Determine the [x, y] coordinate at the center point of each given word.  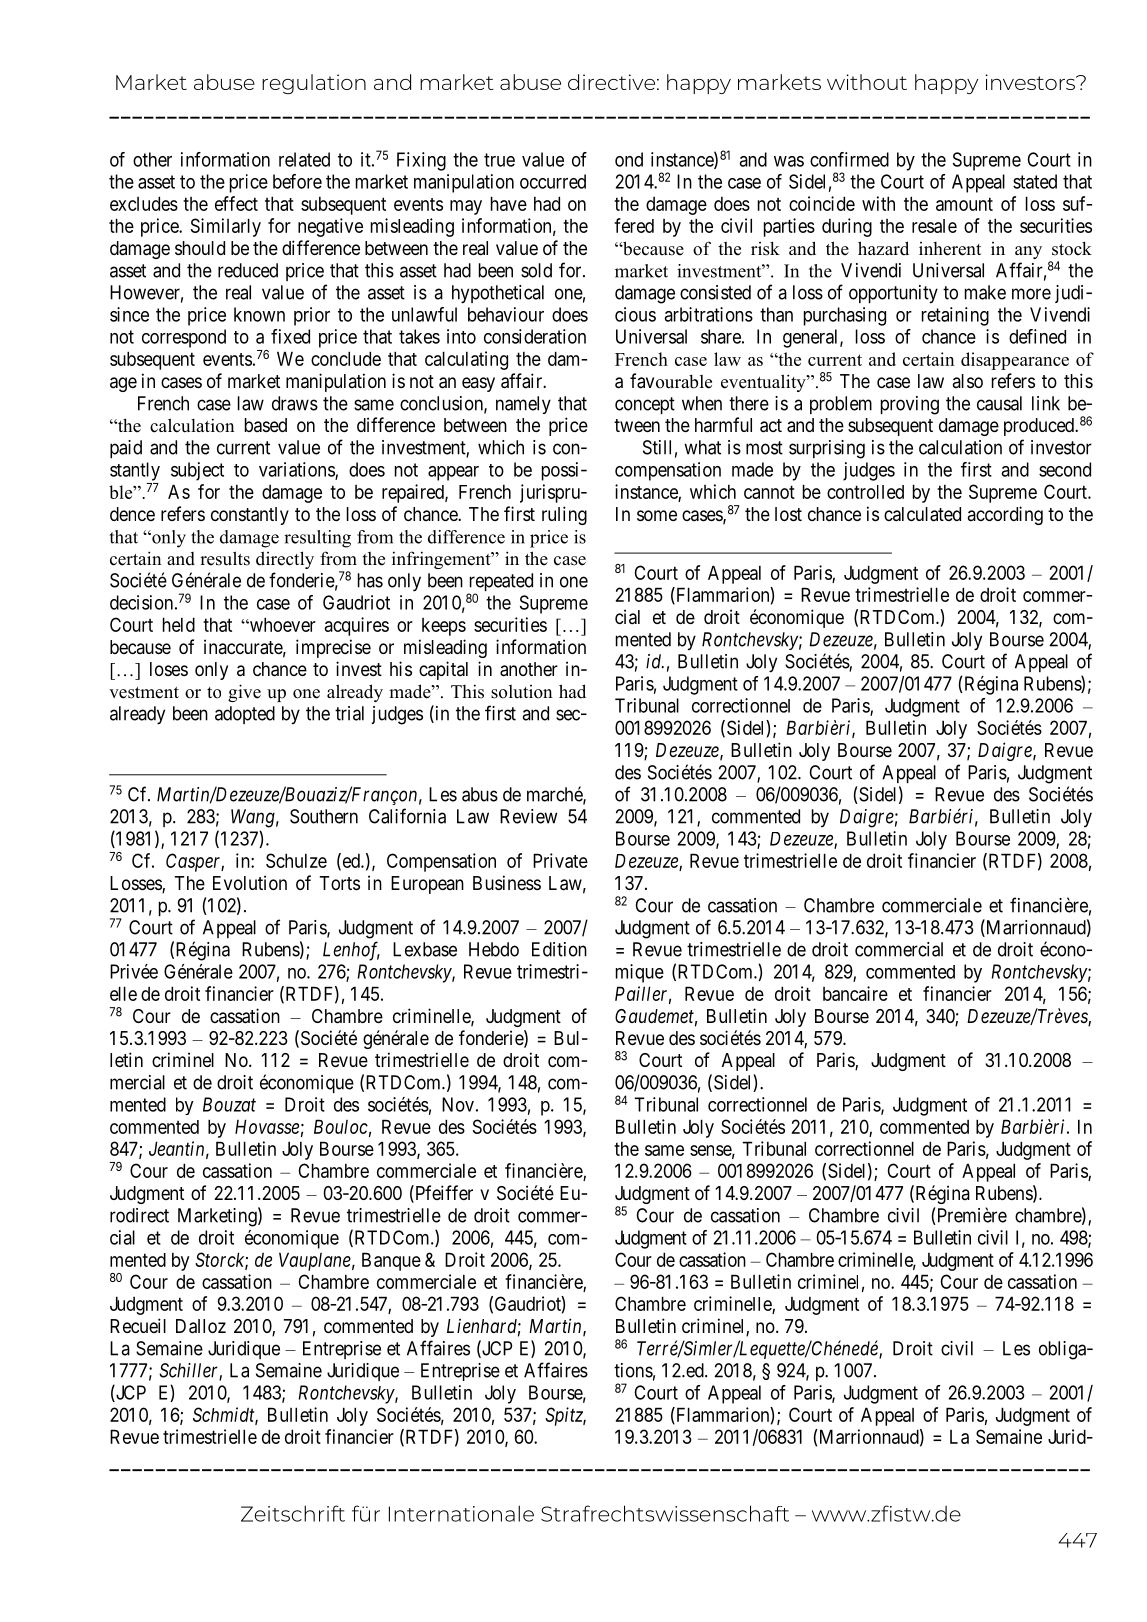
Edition [559, 949]
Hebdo [494, 949]
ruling [564, 515]
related [304, 159]
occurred [553, 181]
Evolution [250, 882]
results [225, 558]
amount [964, 204]
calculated [922, 514]
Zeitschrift [293, 1513]
